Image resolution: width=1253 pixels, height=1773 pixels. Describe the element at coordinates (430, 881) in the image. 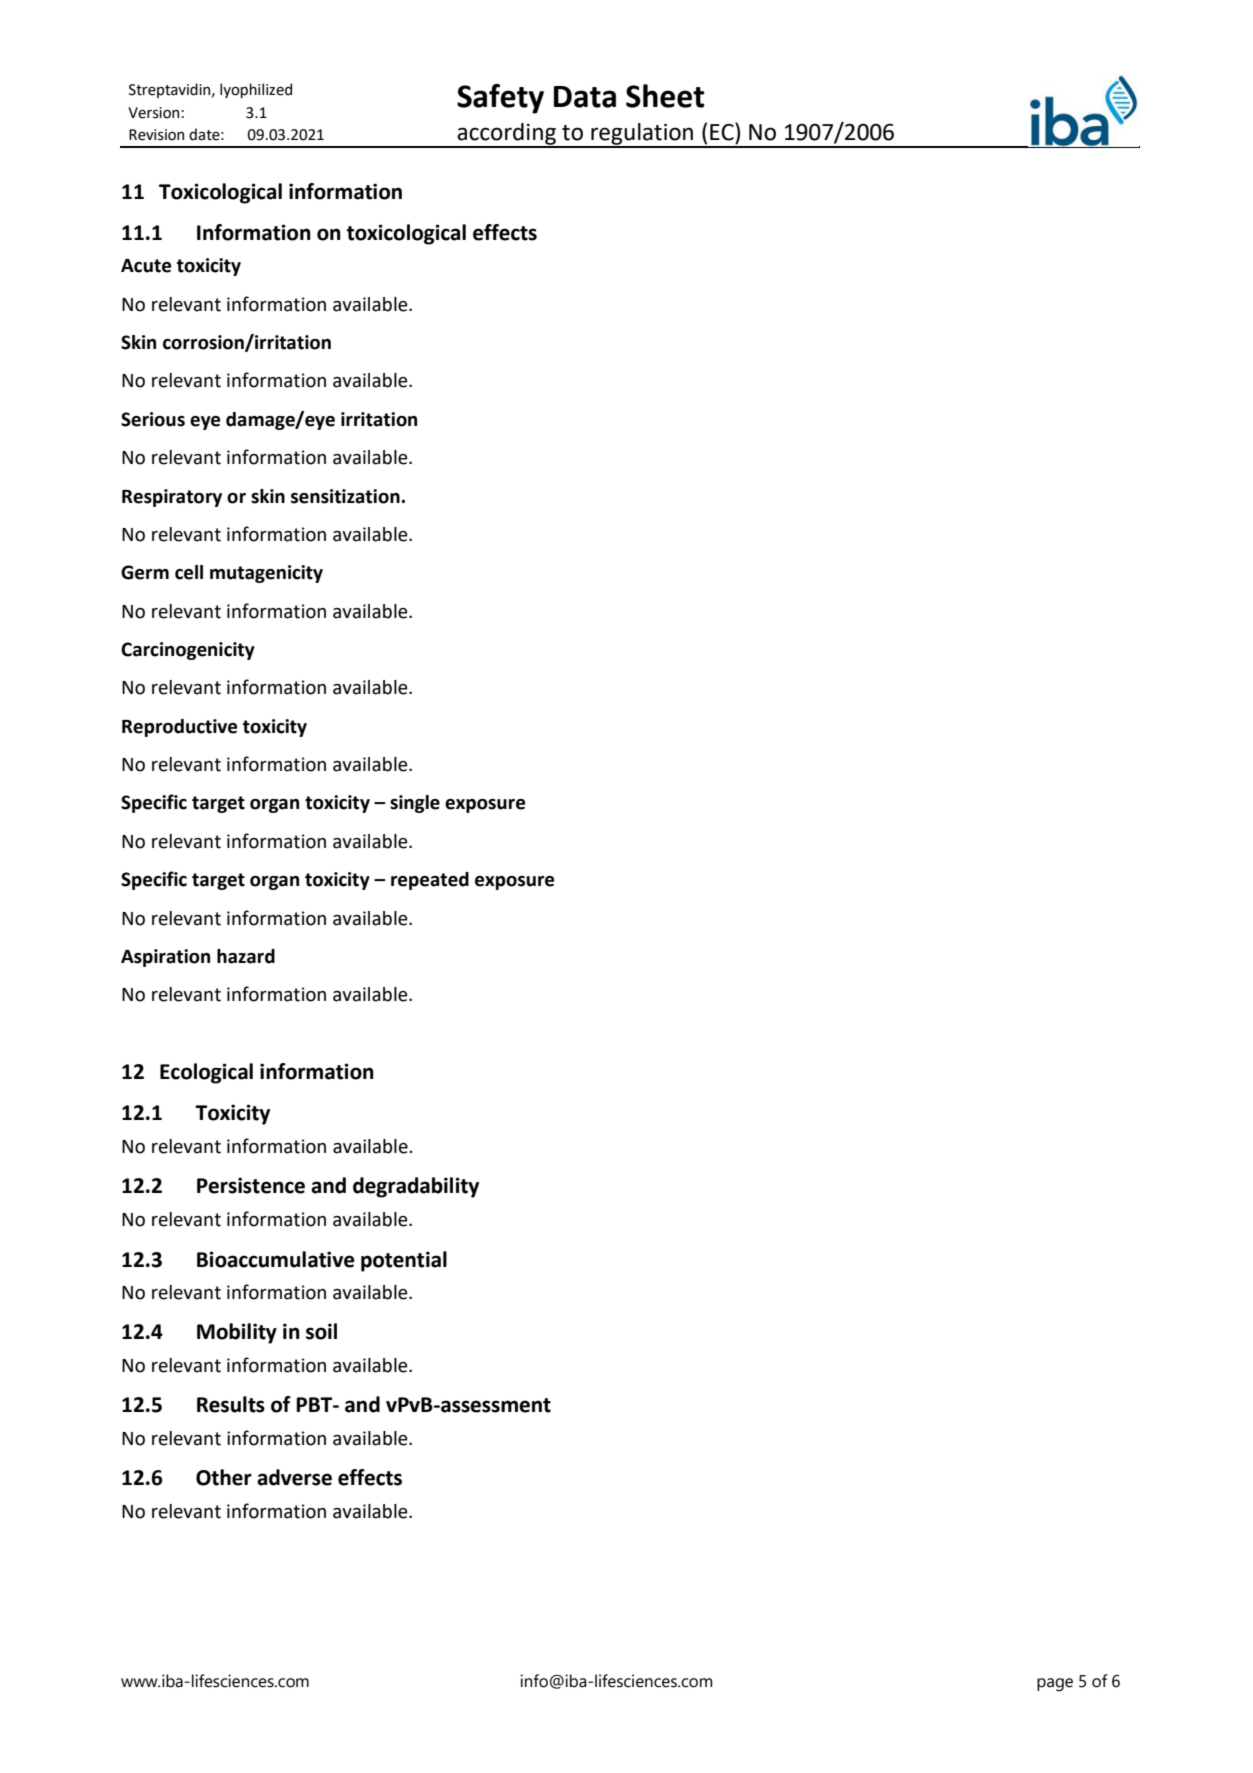

I see `repeated` at that location.
